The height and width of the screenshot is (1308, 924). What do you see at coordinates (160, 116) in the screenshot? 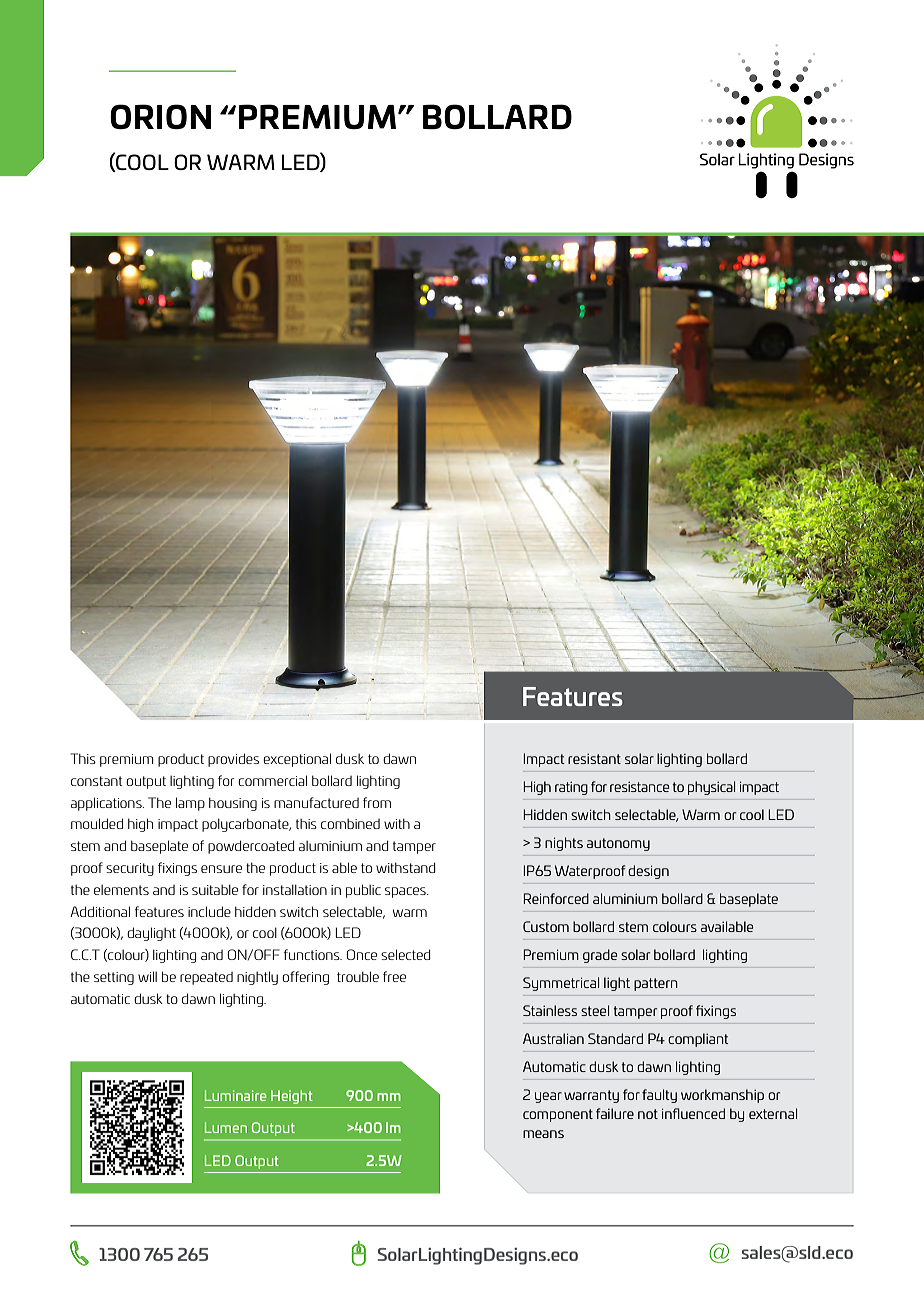
I see `ORION` at bounding box center [160, 116].
